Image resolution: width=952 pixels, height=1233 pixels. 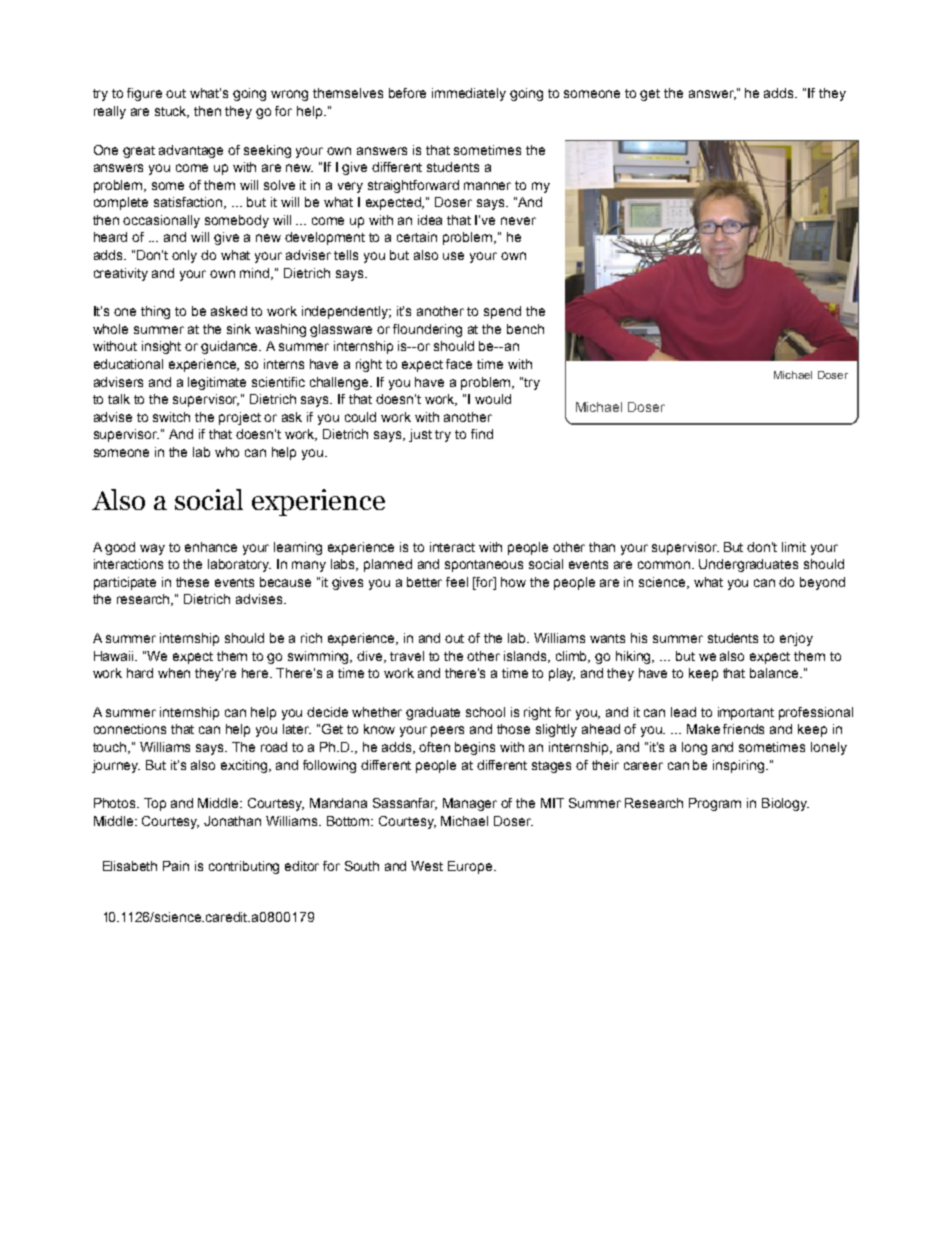 What do you see at coordinates (192, 582) in the page?
I see `these` at bounding box center [192, 582].
